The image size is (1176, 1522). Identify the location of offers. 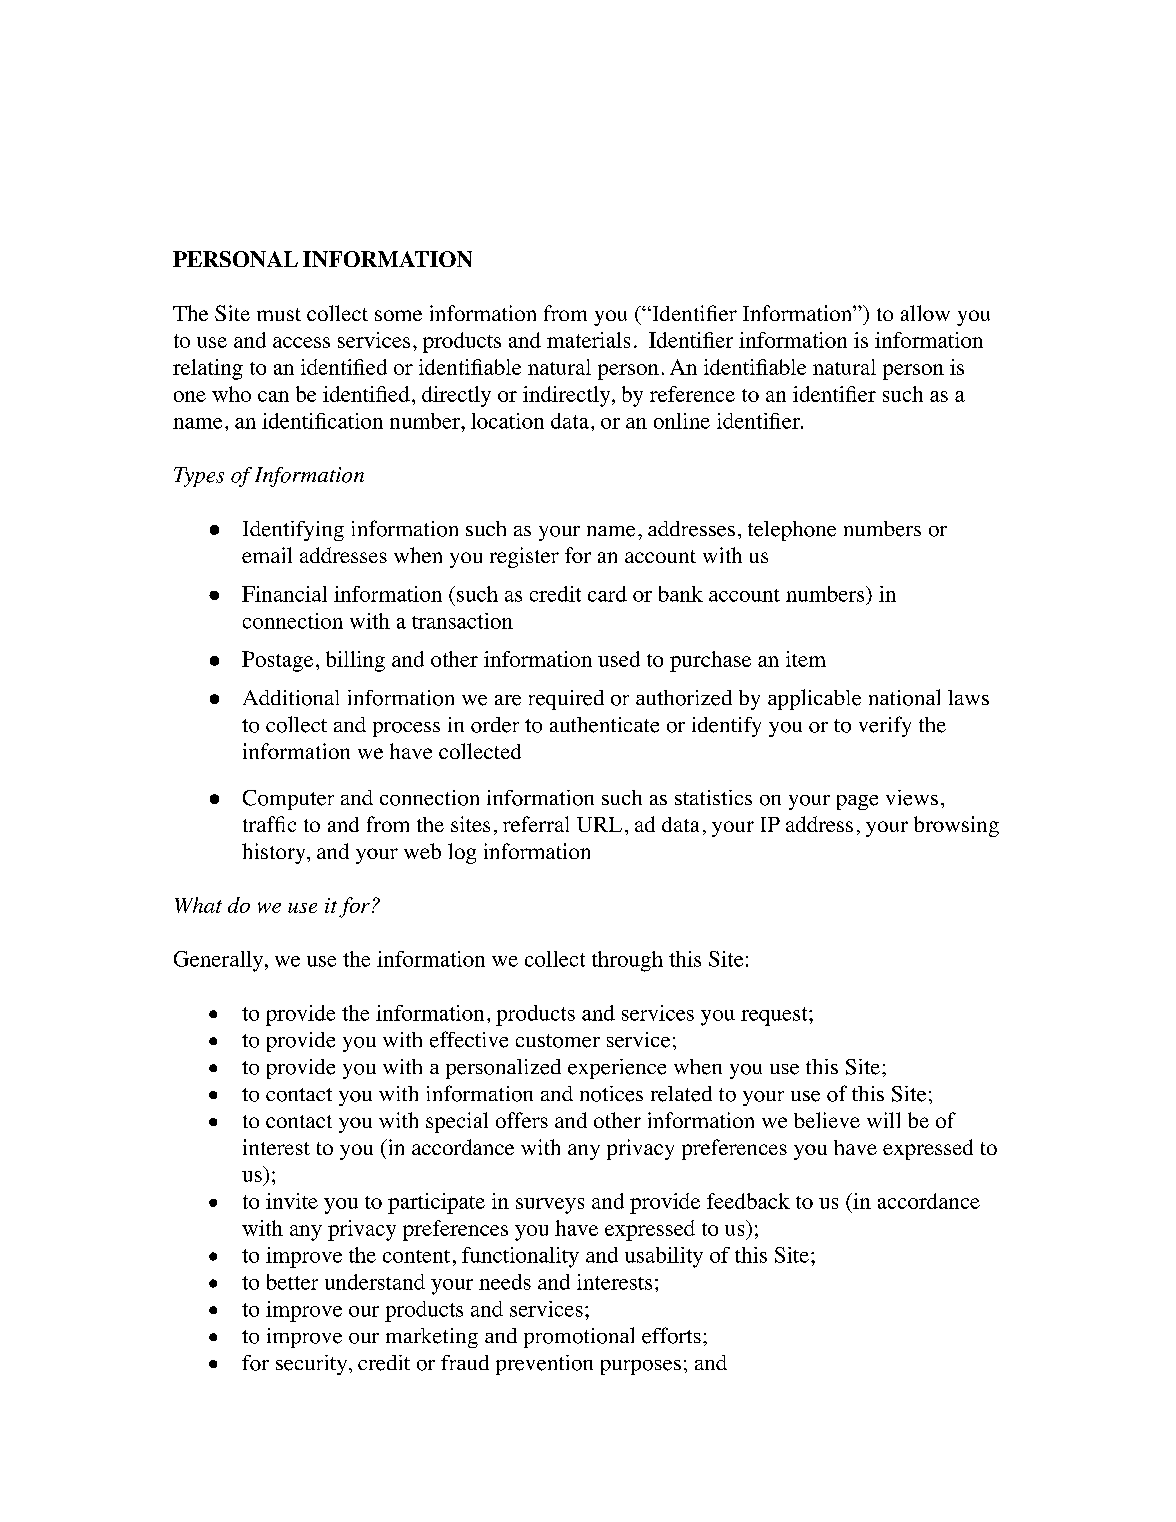
(522, 1120).
